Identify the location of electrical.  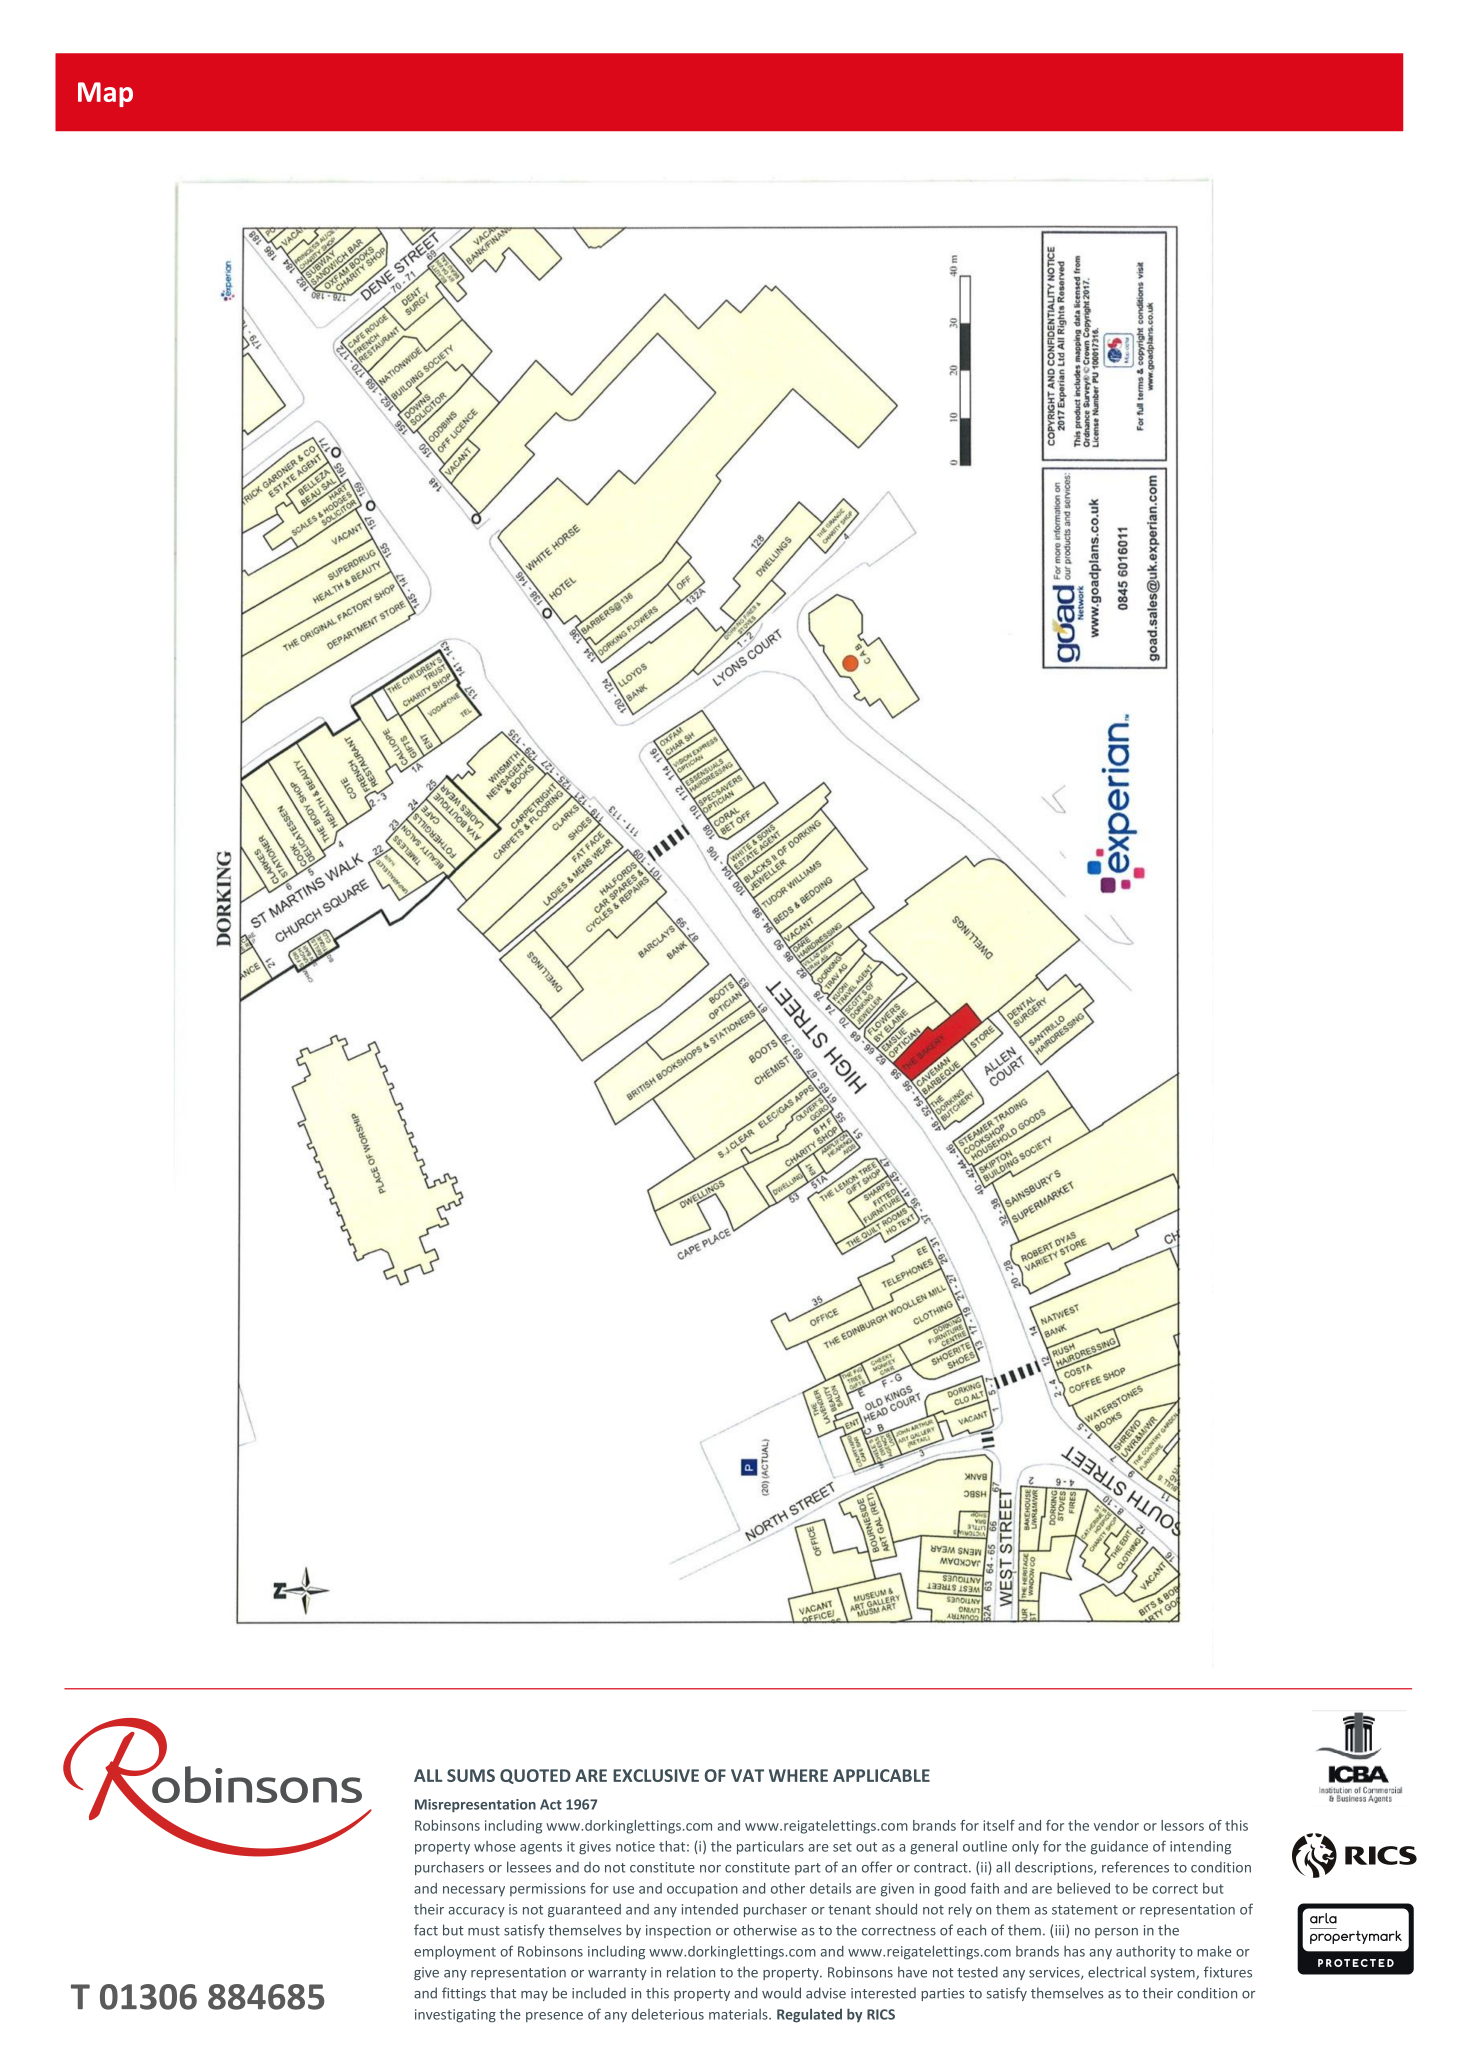
(1117, 1972).
